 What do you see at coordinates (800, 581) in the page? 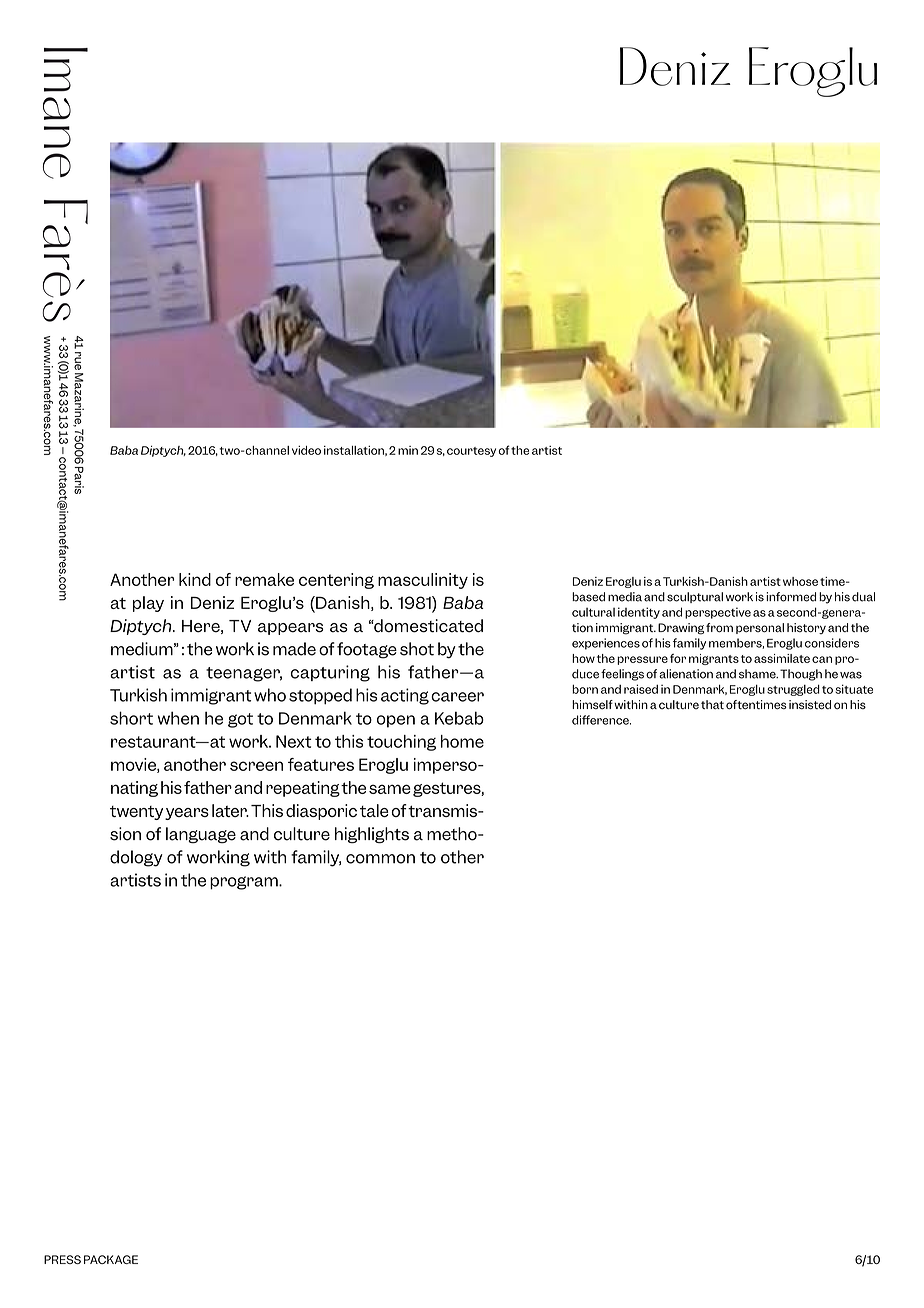
I see `whose` at bounding box center [800, 581].
